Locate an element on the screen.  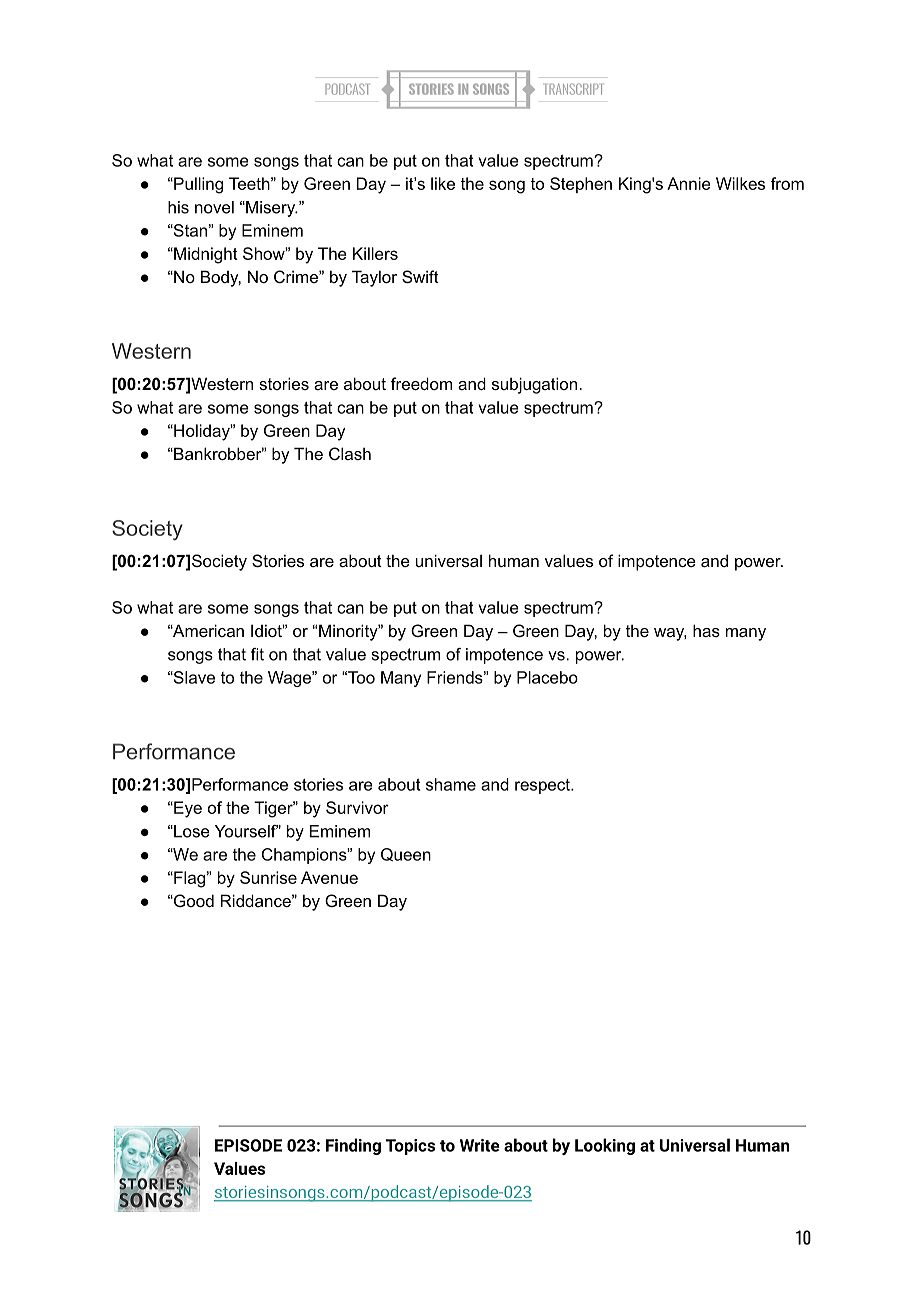
Finding is located at coordinates (353, 1146).
